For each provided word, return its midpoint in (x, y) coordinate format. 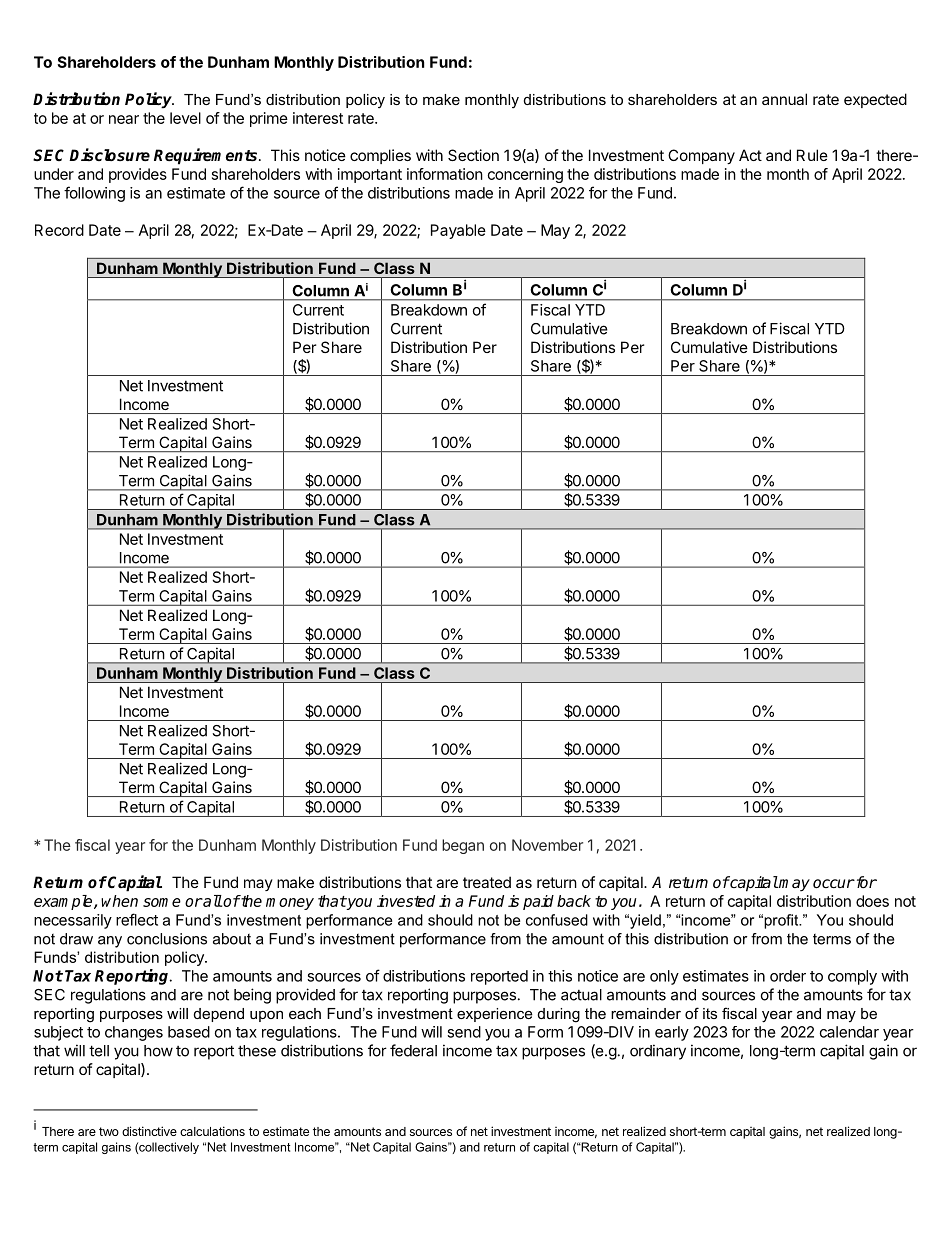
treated (487, 882)
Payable (458, 231)
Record (59, 230)
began (463, 846)
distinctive (149, 1131)
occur (834, 883)
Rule (812, 155)
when (119, 901)
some (162, 902)
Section (473, 155)
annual (784, 99)
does (872, 901)
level (185, 118)
